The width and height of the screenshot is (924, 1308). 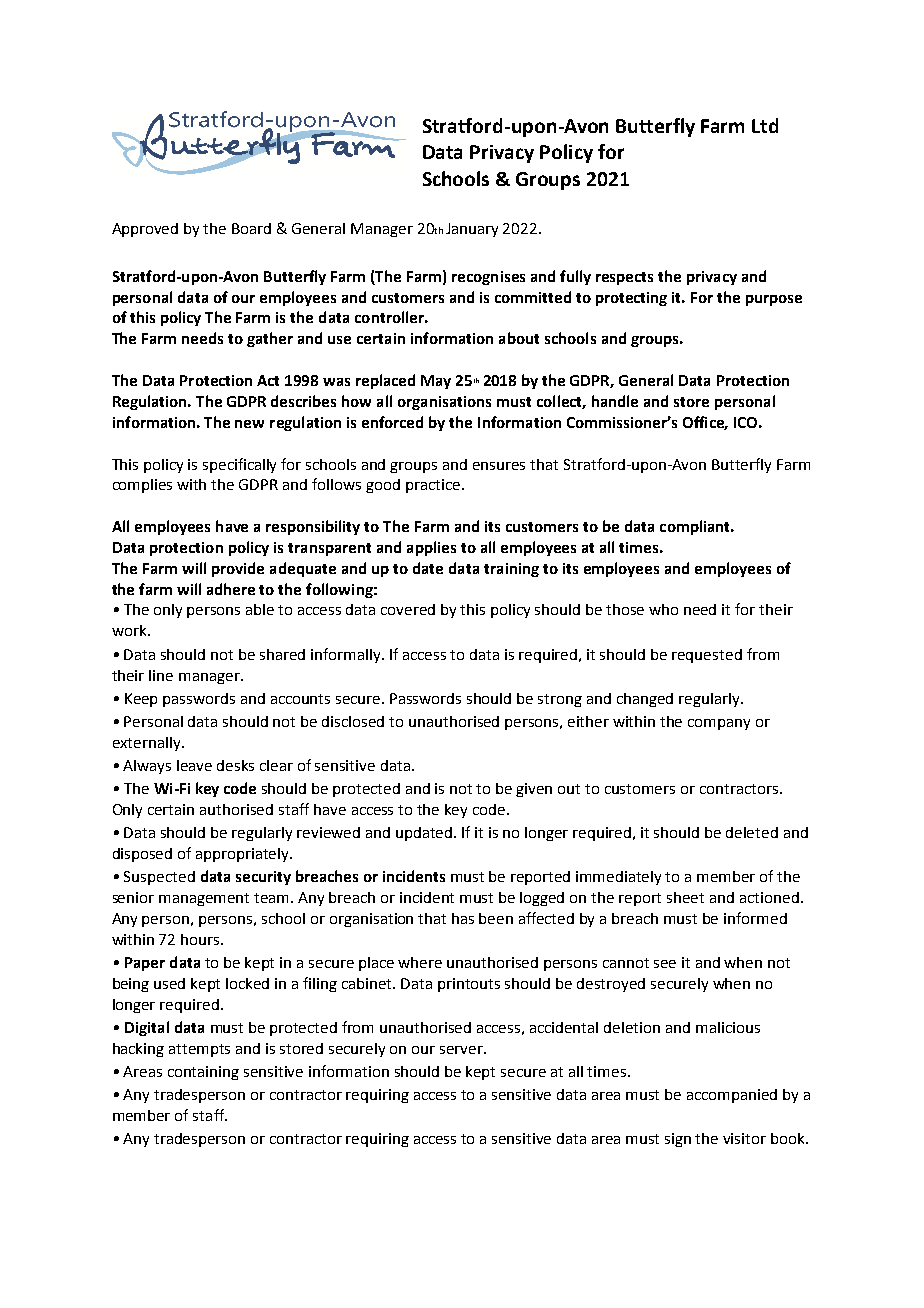 What do you see at coordinates (765, 125) in the screenshot?
I see `Ltd` at bounding box center [765, 125].
